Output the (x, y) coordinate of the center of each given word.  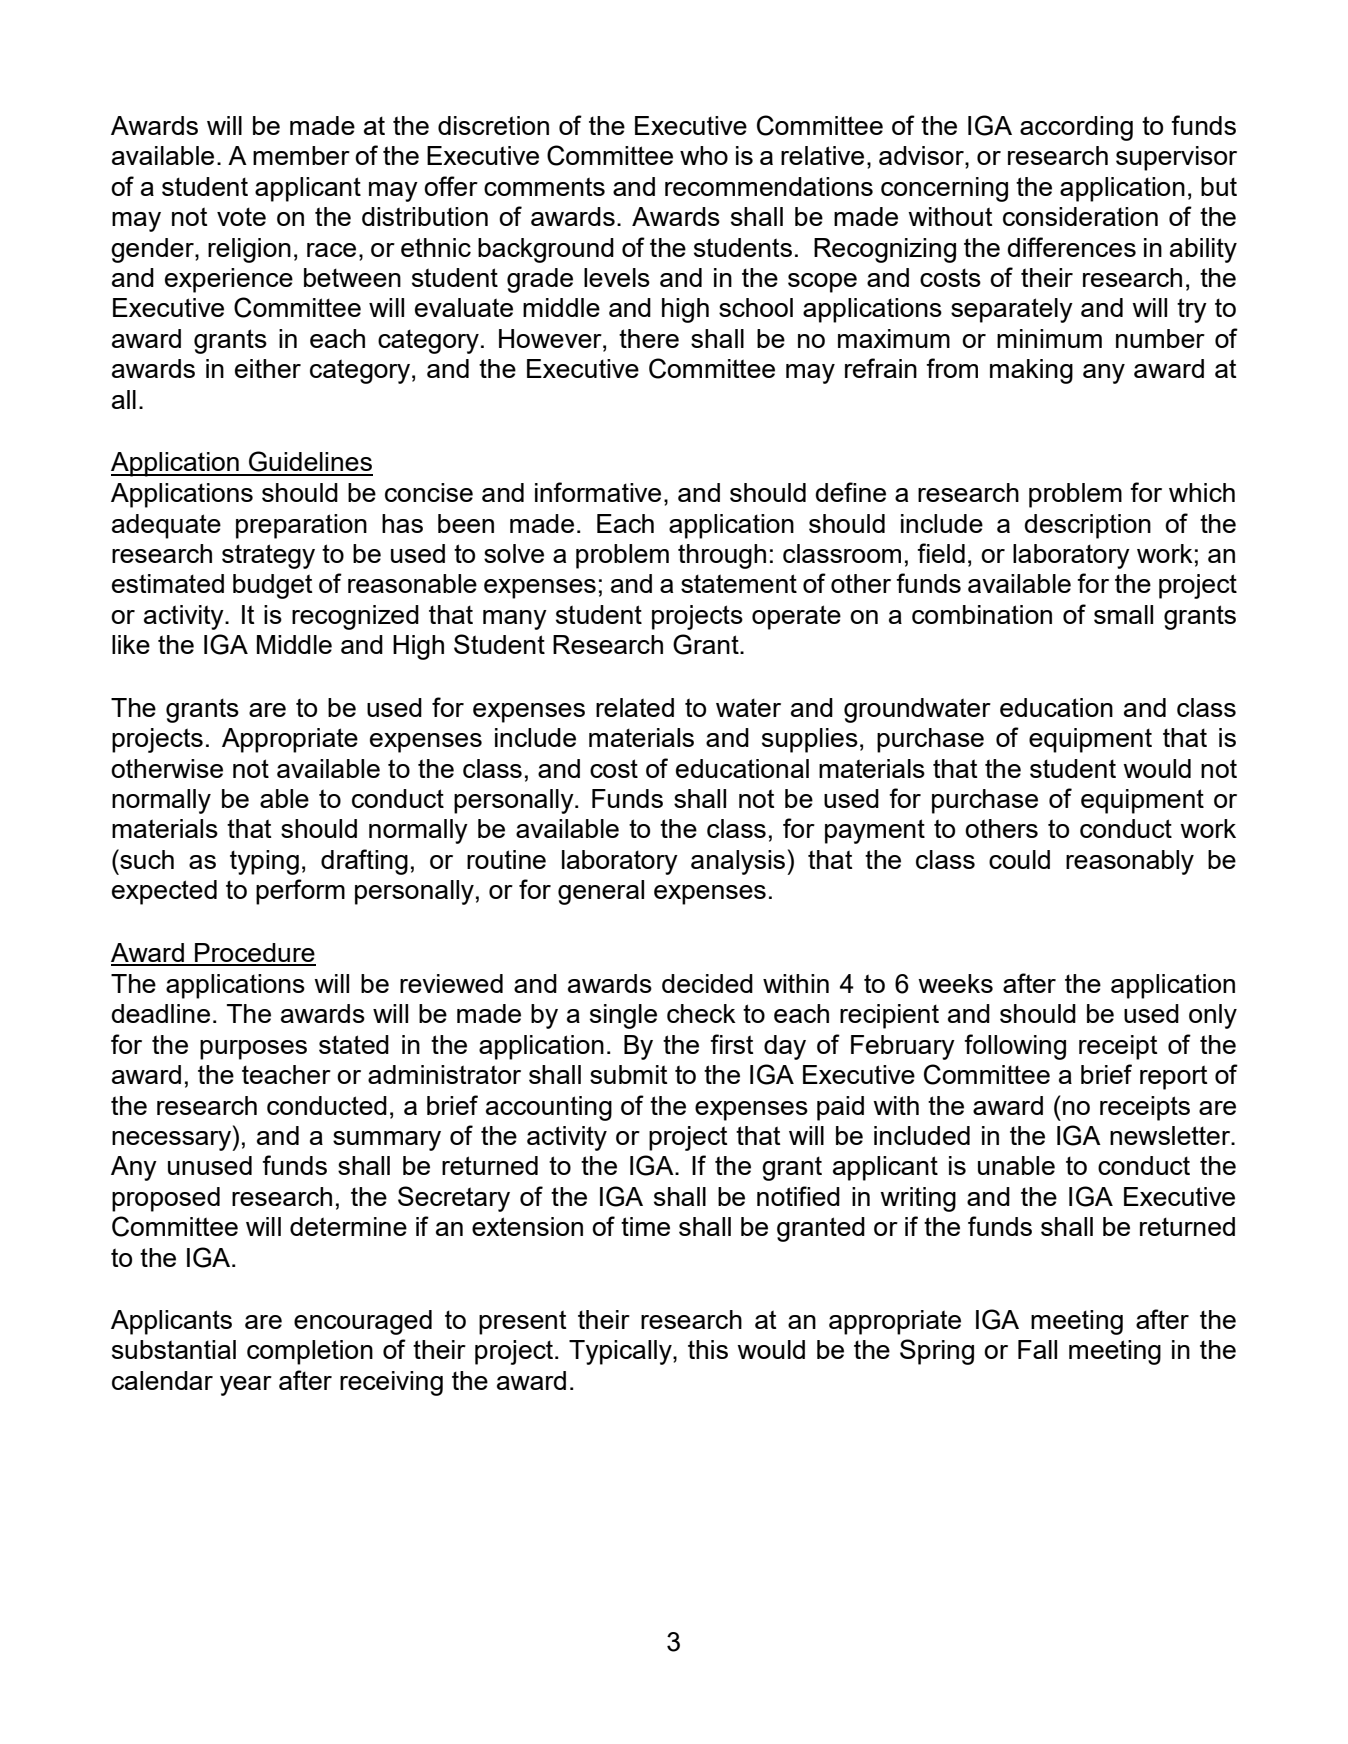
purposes (253, 1050)
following (1015, 1047)
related (635, 707)
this (708, 1349)
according (1076, 128)
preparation (301, 526)
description (1087, 526)
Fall (1037, 1349)
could (1019, 859)
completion (310, 1352)
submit (629, 1074)
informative (598, 492)
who (704, 155)
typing (264, 862)
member (301, 155)
